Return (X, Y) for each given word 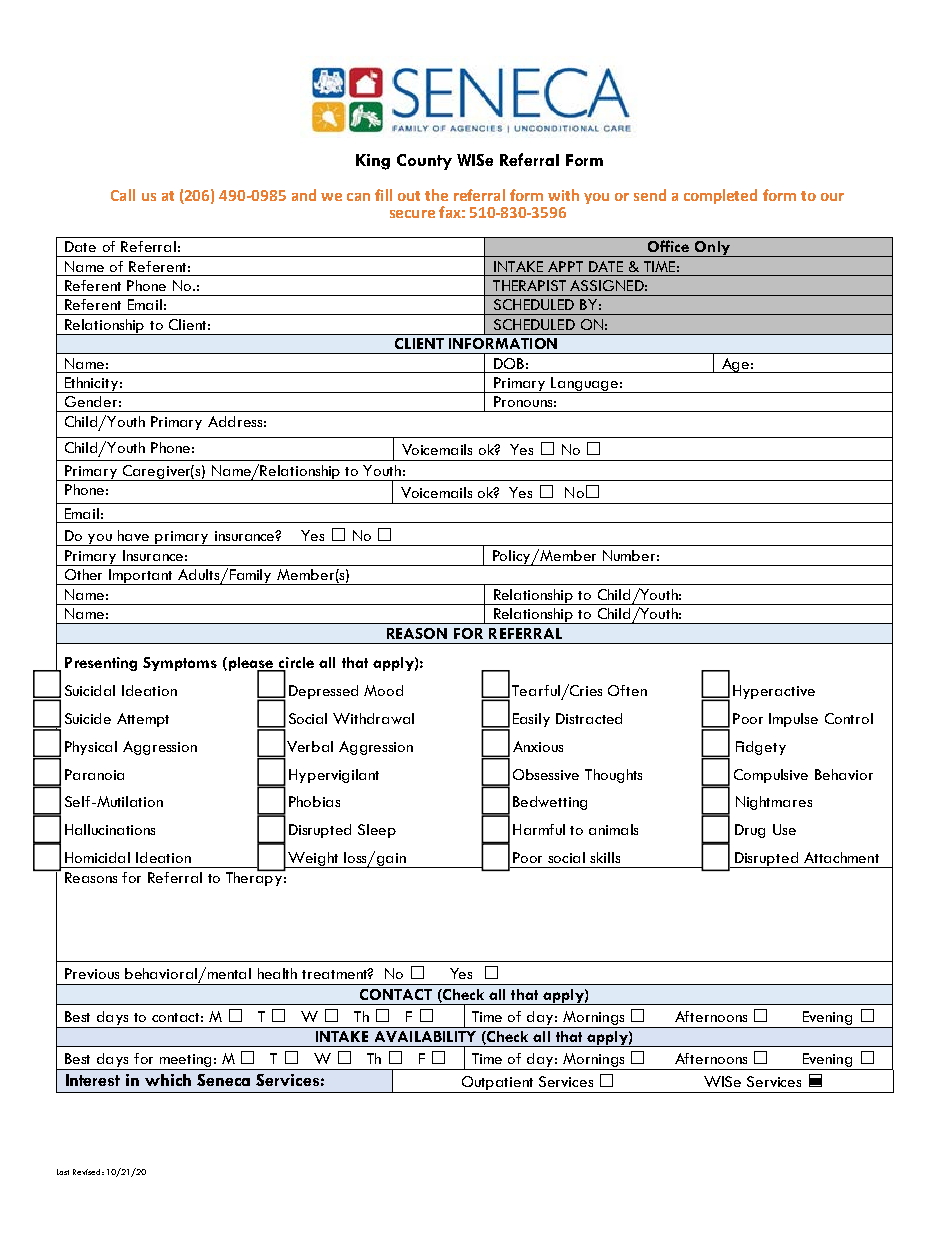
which (168, 1080)
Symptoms (180, 664)
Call (123, 195)
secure (412, 214)
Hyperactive (774, 692)
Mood (383, 690)
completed (720, 196)
